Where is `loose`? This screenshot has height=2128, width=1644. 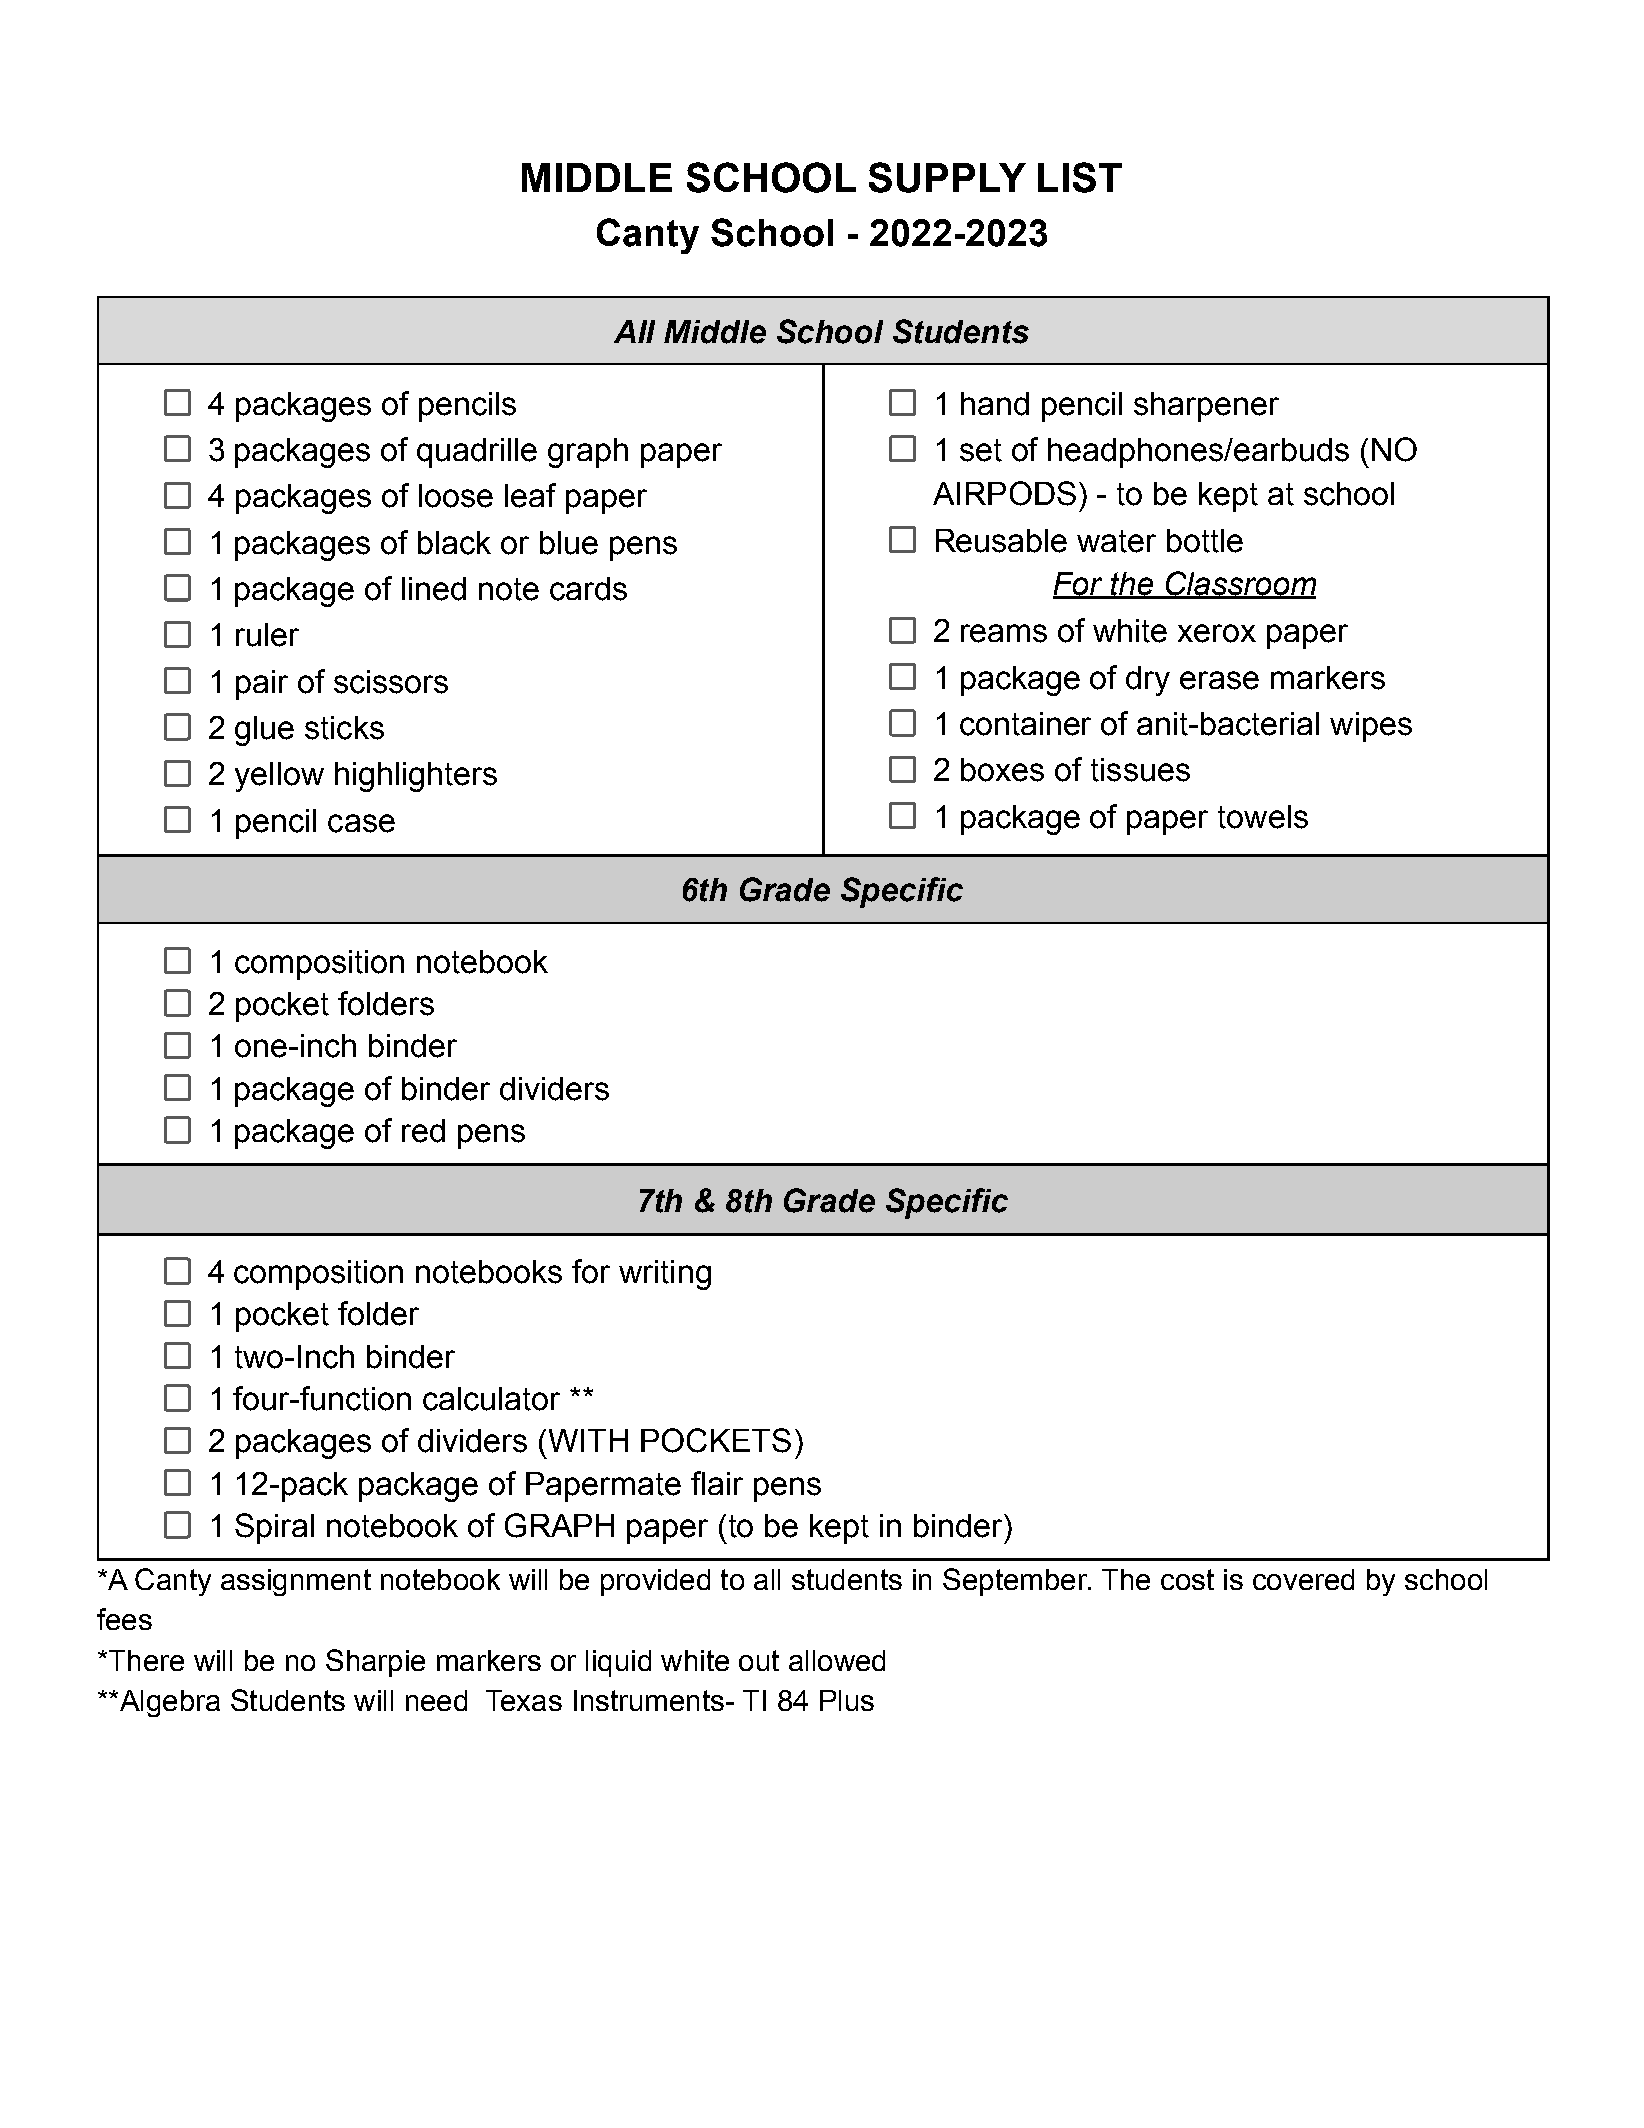 loose is located at coordinates (456, 496).
